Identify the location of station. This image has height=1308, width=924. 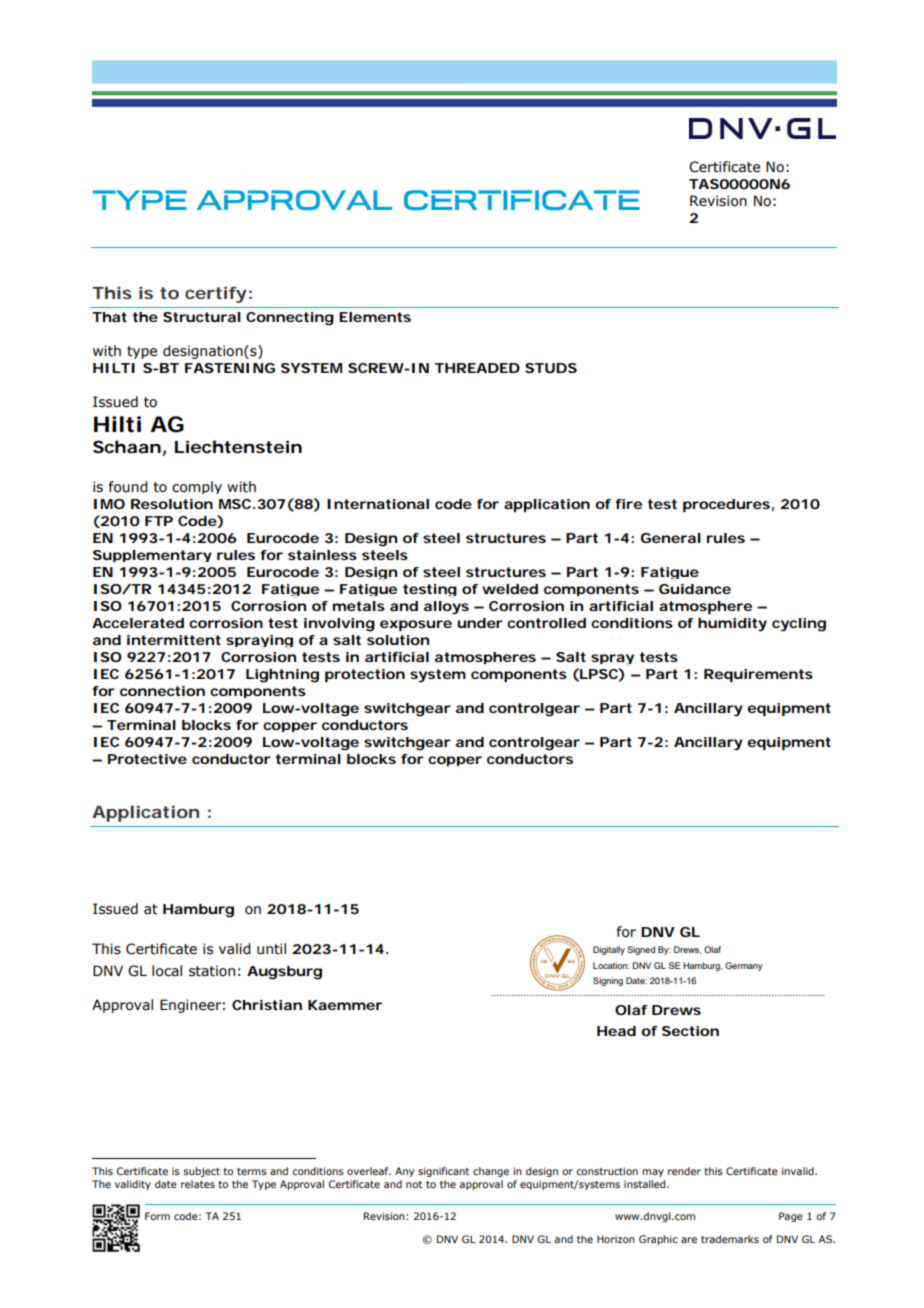
(212, 971).
